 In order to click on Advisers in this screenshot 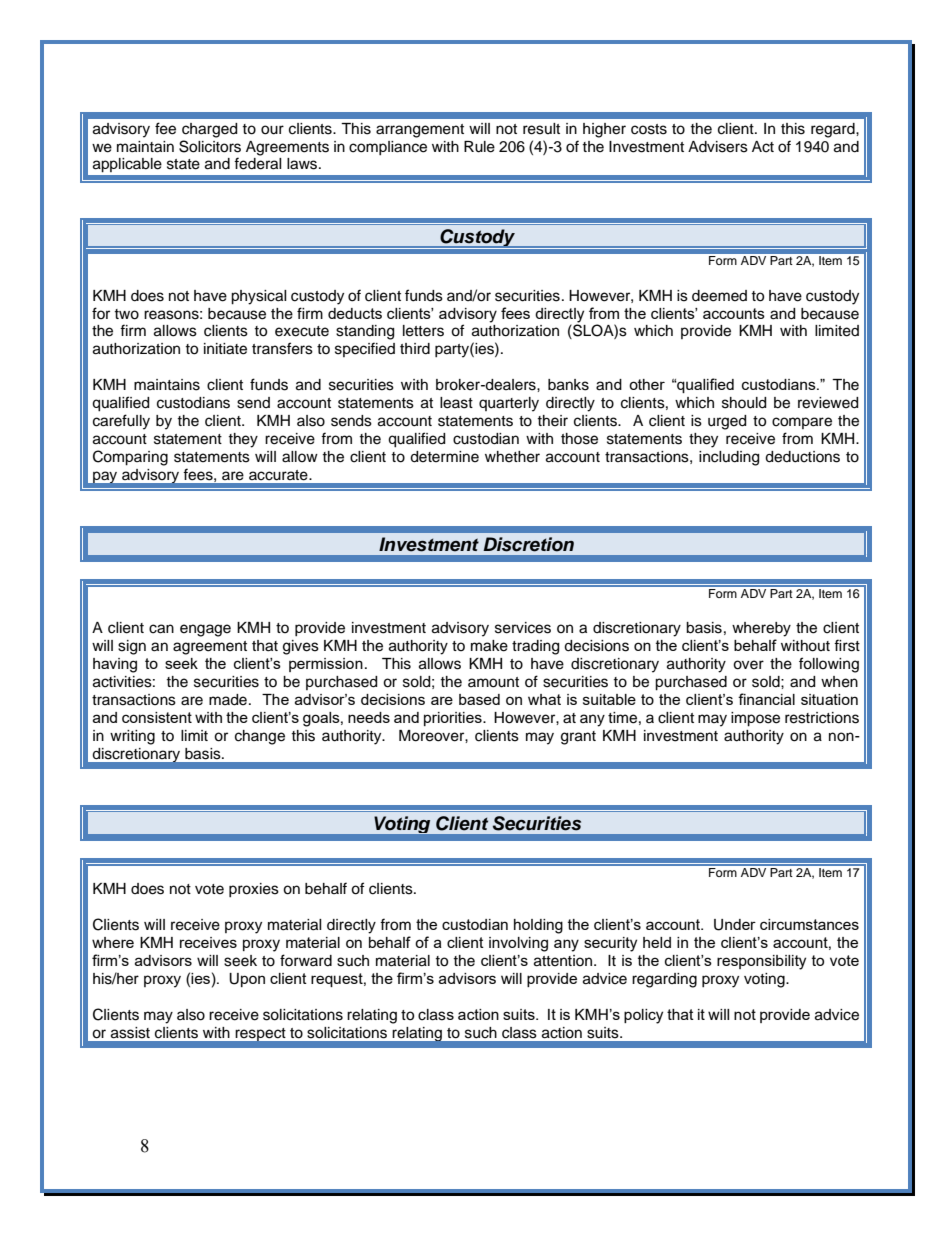, I will do `click(718, 147)`.
